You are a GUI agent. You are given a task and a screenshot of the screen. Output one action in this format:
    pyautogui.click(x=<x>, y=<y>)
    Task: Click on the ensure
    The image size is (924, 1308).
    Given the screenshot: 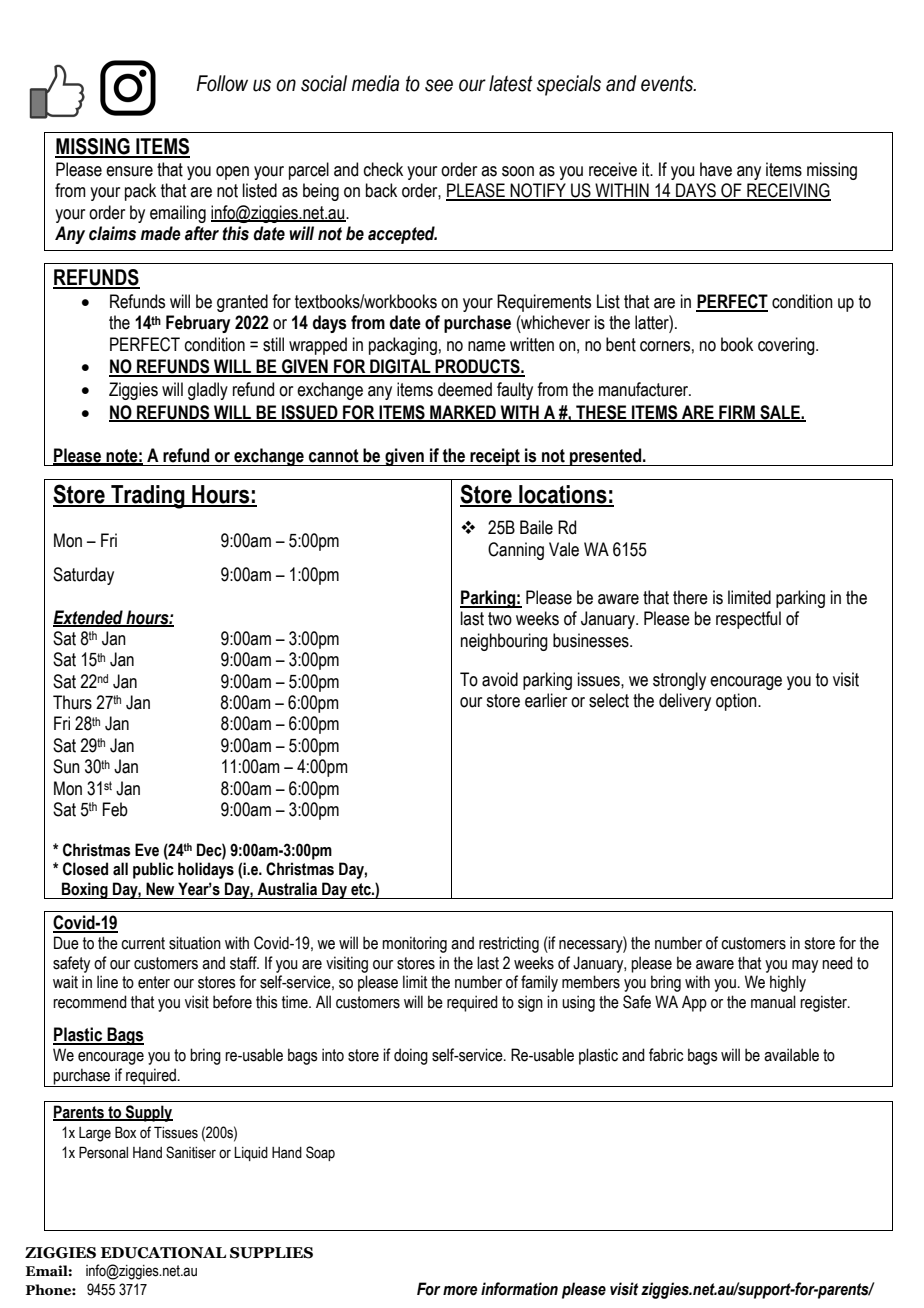 What is the action you would take?
    pyautogui.click(x=129, y=171)
